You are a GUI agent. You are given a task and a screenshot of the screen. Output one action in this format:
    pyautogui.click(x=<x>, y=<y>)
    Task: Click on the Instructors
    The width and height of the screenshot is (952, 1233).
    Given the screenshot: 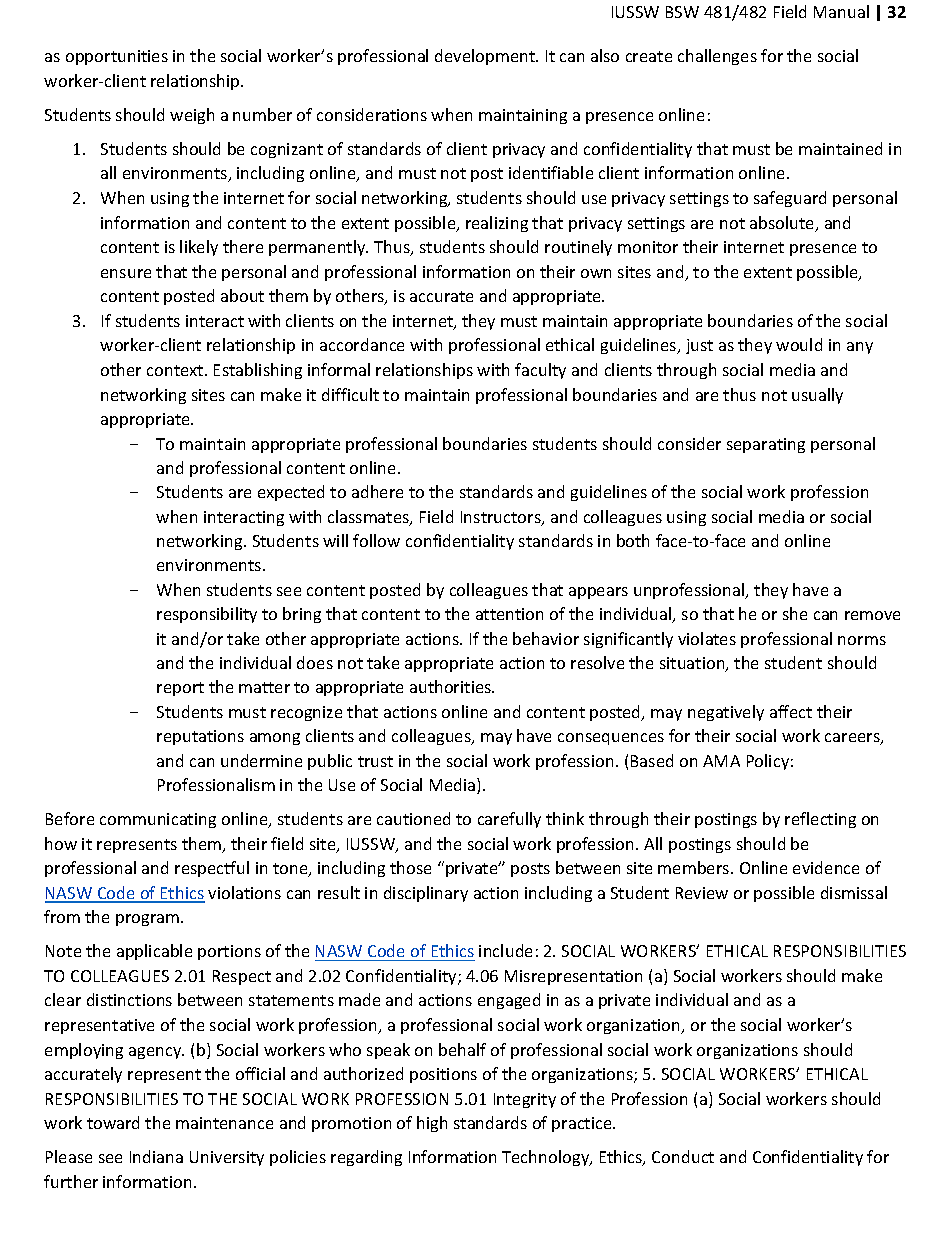 What is the action you would take?
    pyautogui.click(x=502, y=518)
